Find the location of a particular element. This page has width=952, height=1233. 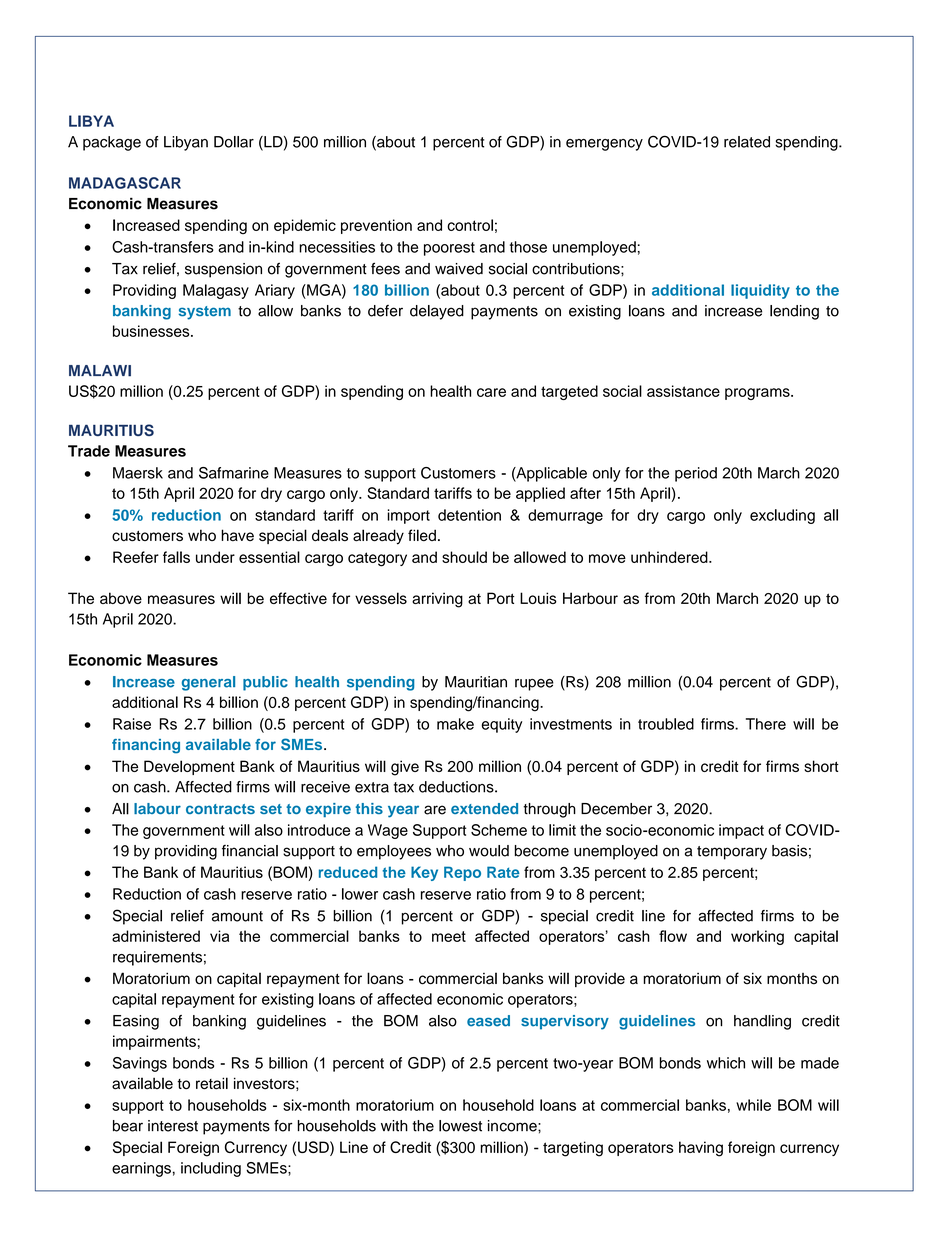

lowest is located at coordinates (460, 1126).
